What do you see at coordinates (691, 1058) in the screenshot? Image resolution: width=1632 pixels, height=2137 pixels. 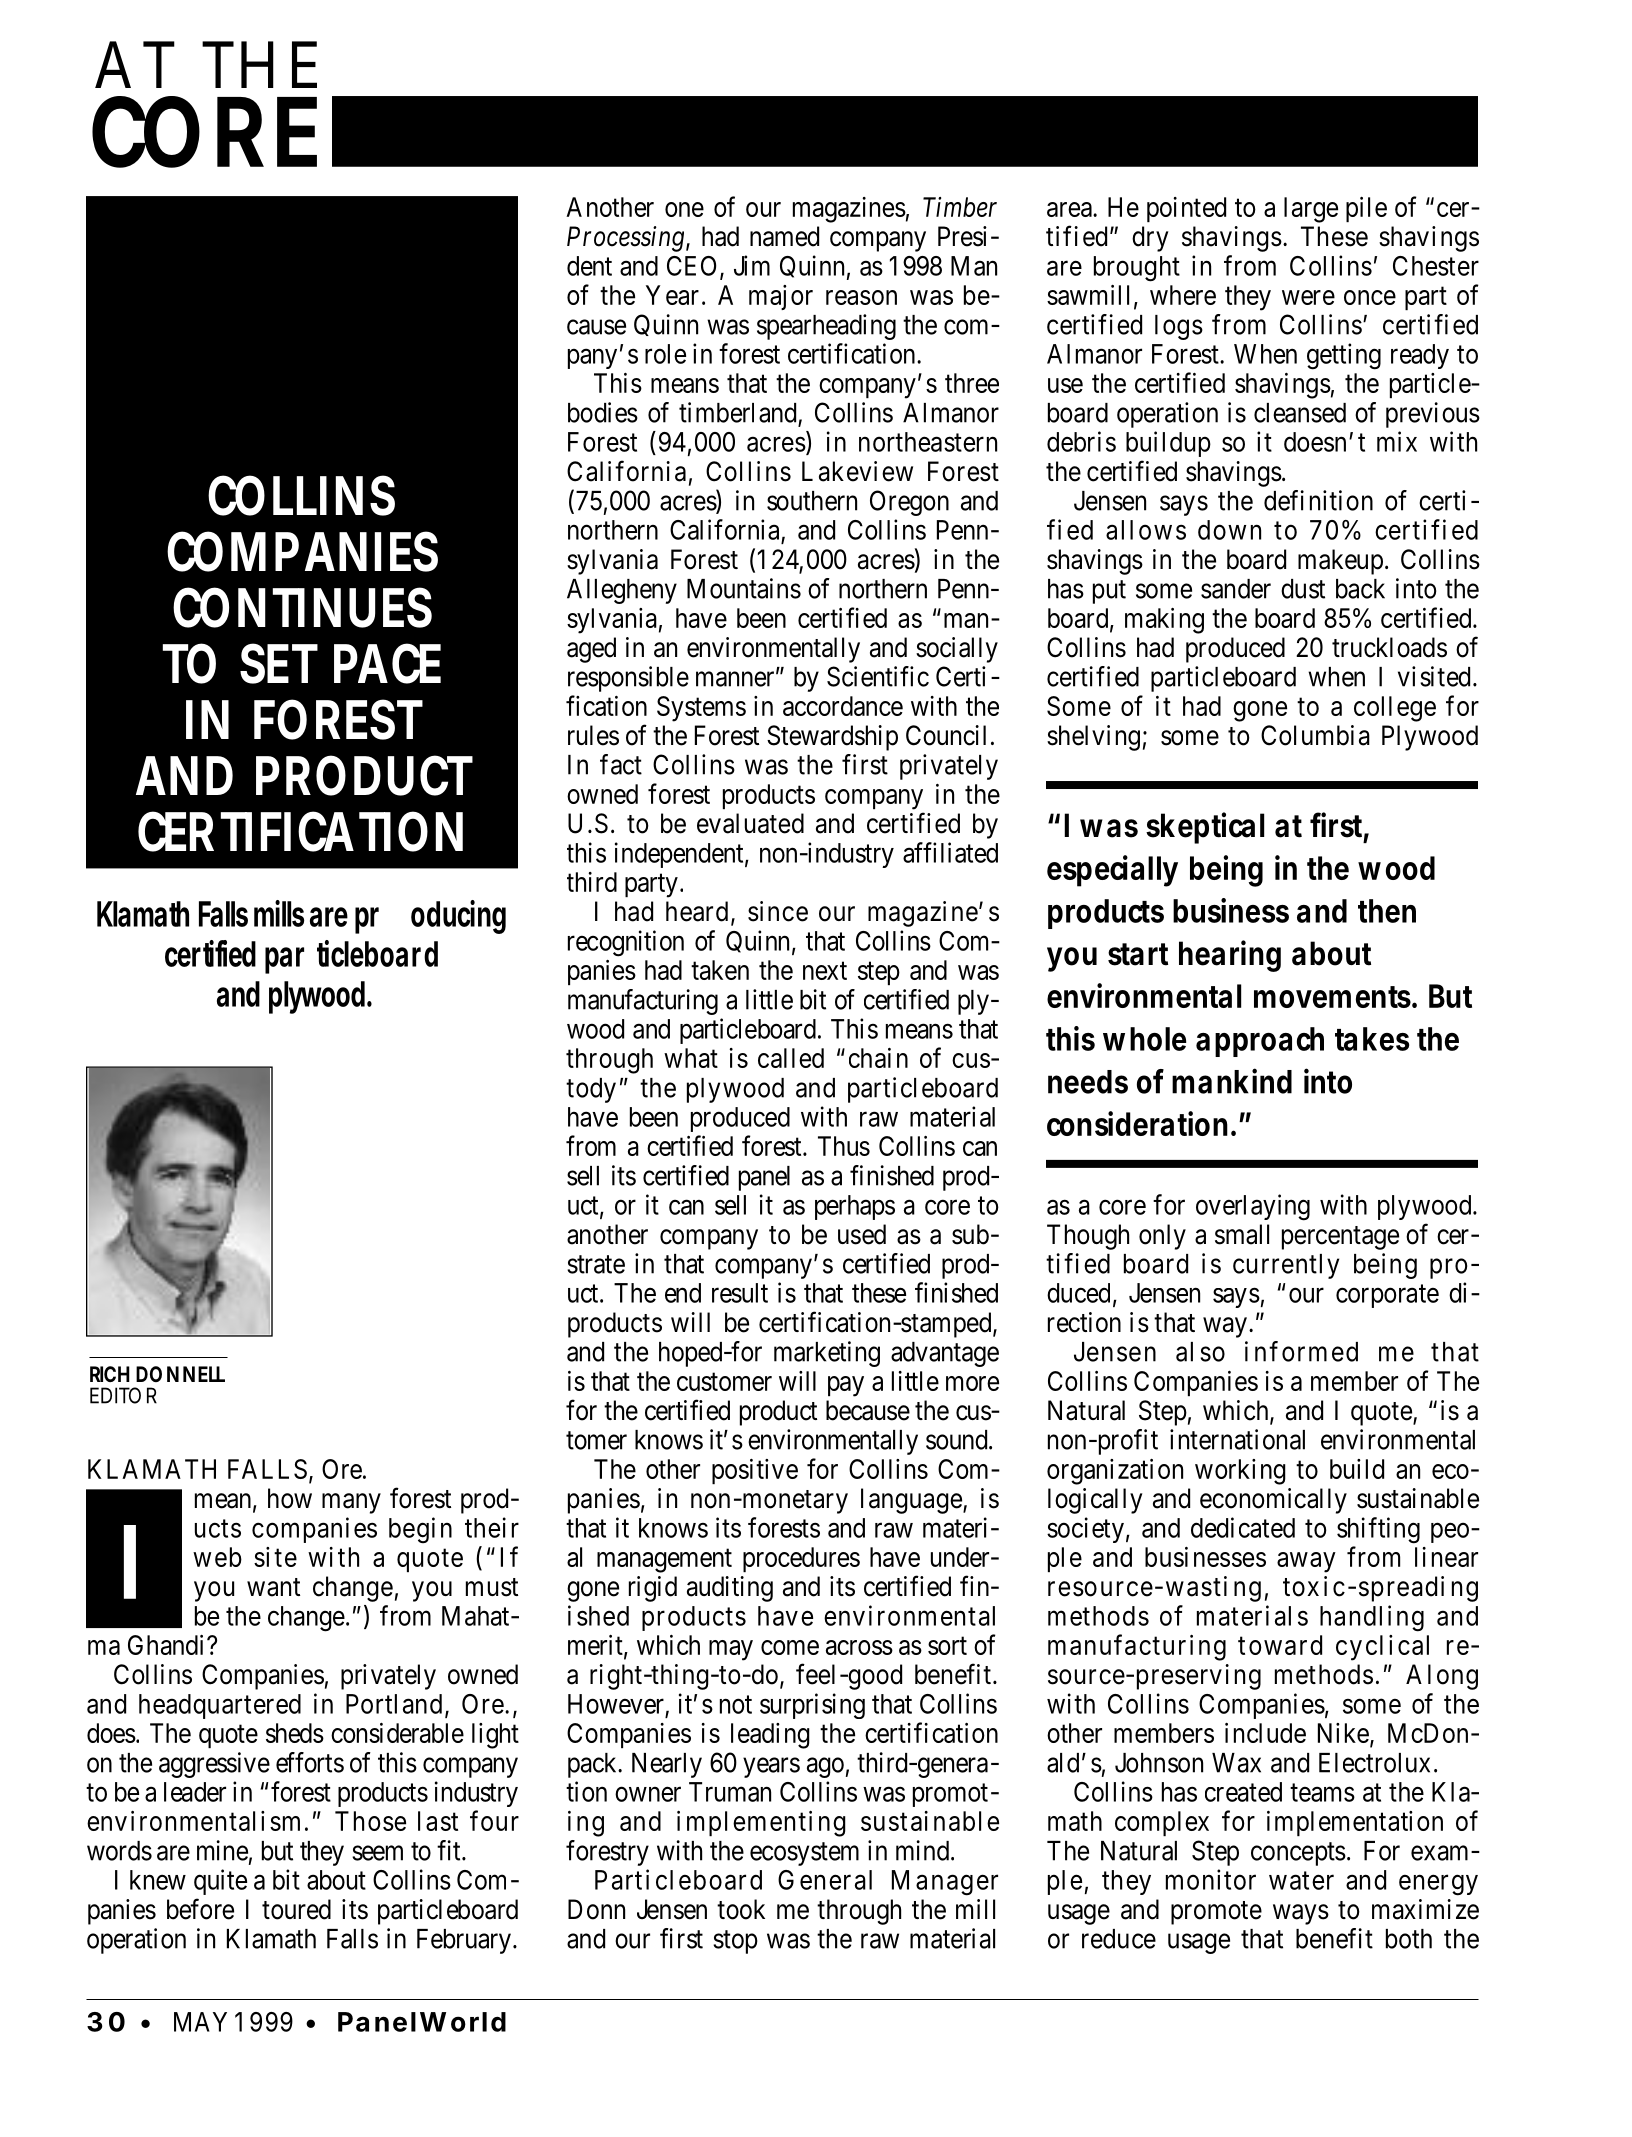 I see `what` at bounding box center [691, 1058].
